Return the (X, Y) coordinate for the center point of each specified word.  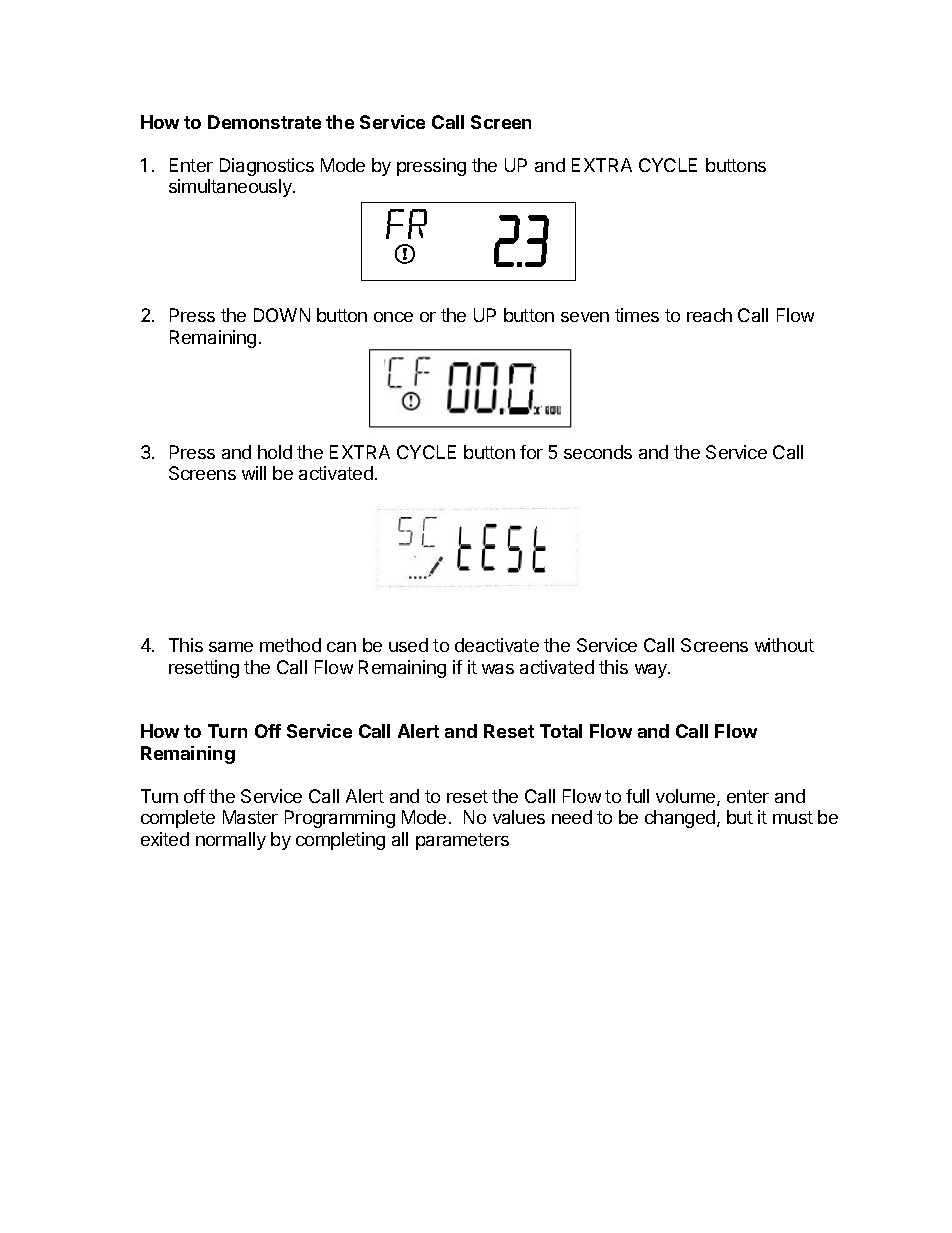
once (393, 317)
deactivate (497, 645)
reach (709, 315)
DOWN (282, 315)
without (784, 645)
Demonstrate (264, 122)
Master (250, 817)
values (519, 817)
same (231, 647)
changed (680, 819)
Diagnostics (267, 167)
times (637, 315)
